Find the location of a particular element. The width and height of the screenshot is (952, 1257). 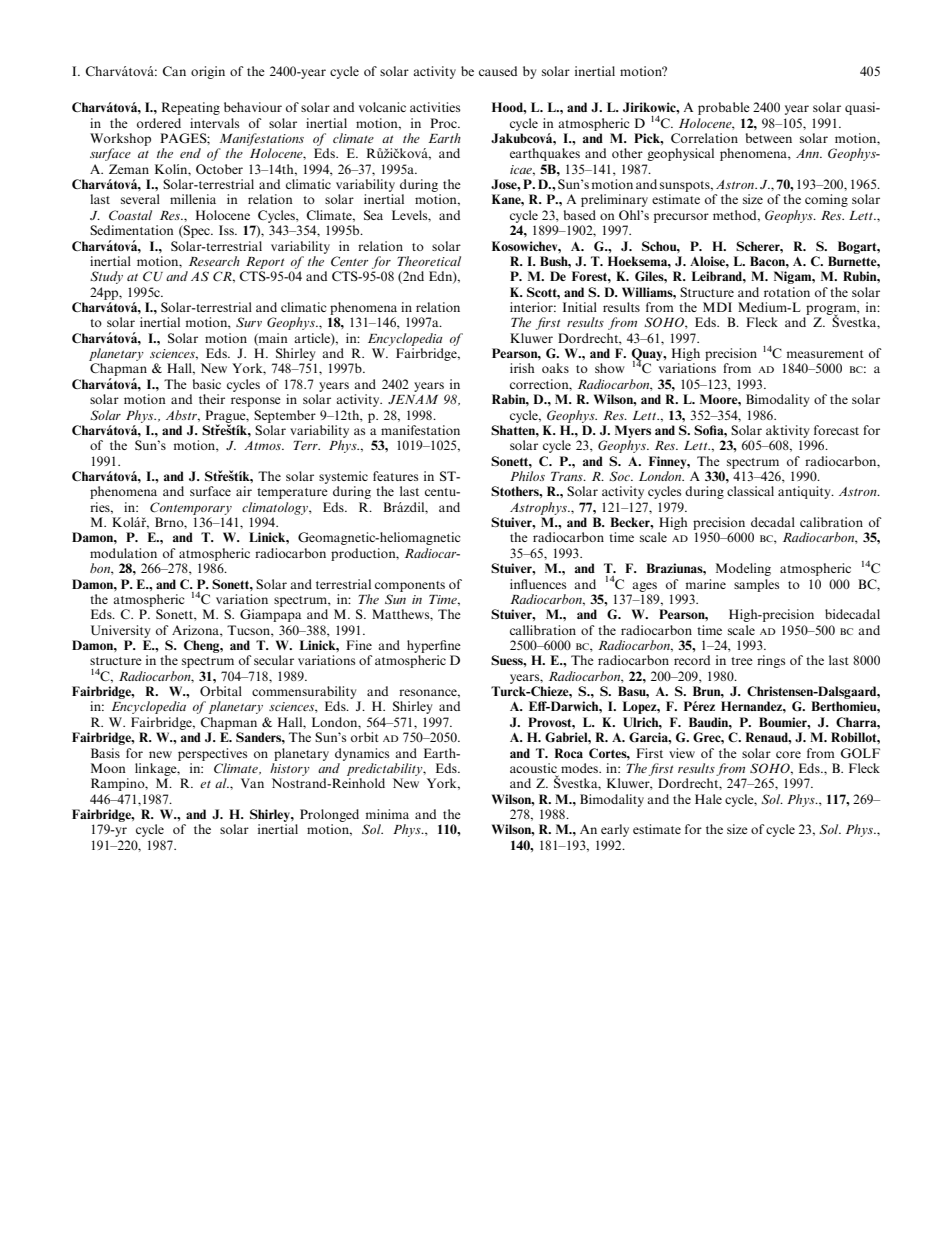

Philos is located at coordinates (527, 476).
